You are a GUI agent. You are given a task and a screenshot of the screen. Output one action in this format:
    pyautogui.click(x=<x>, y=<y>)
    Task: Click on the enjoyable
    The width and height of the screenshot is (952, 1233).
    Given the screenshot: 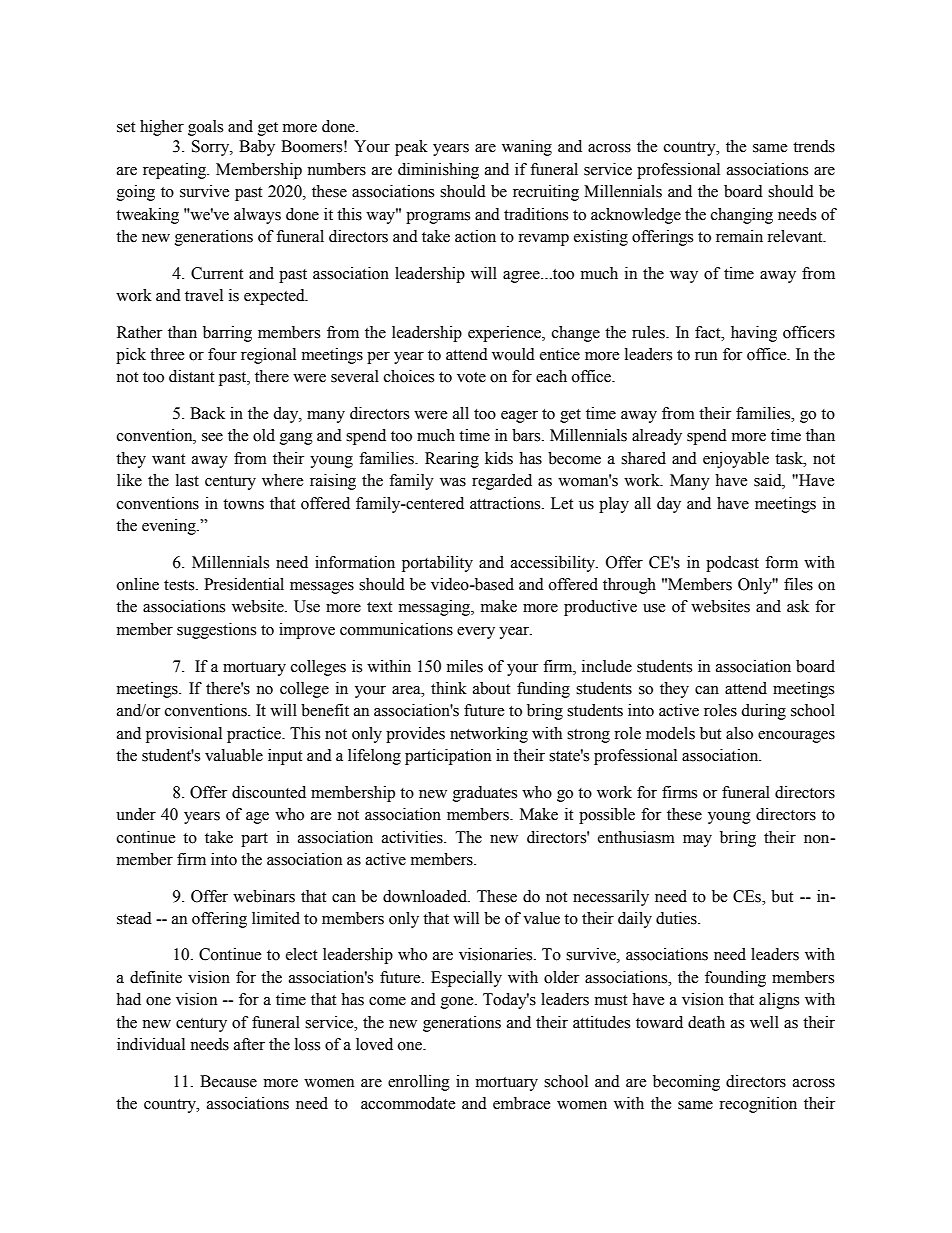 What is the action you would take?
    pyautogui.click(x=736, y=460)
